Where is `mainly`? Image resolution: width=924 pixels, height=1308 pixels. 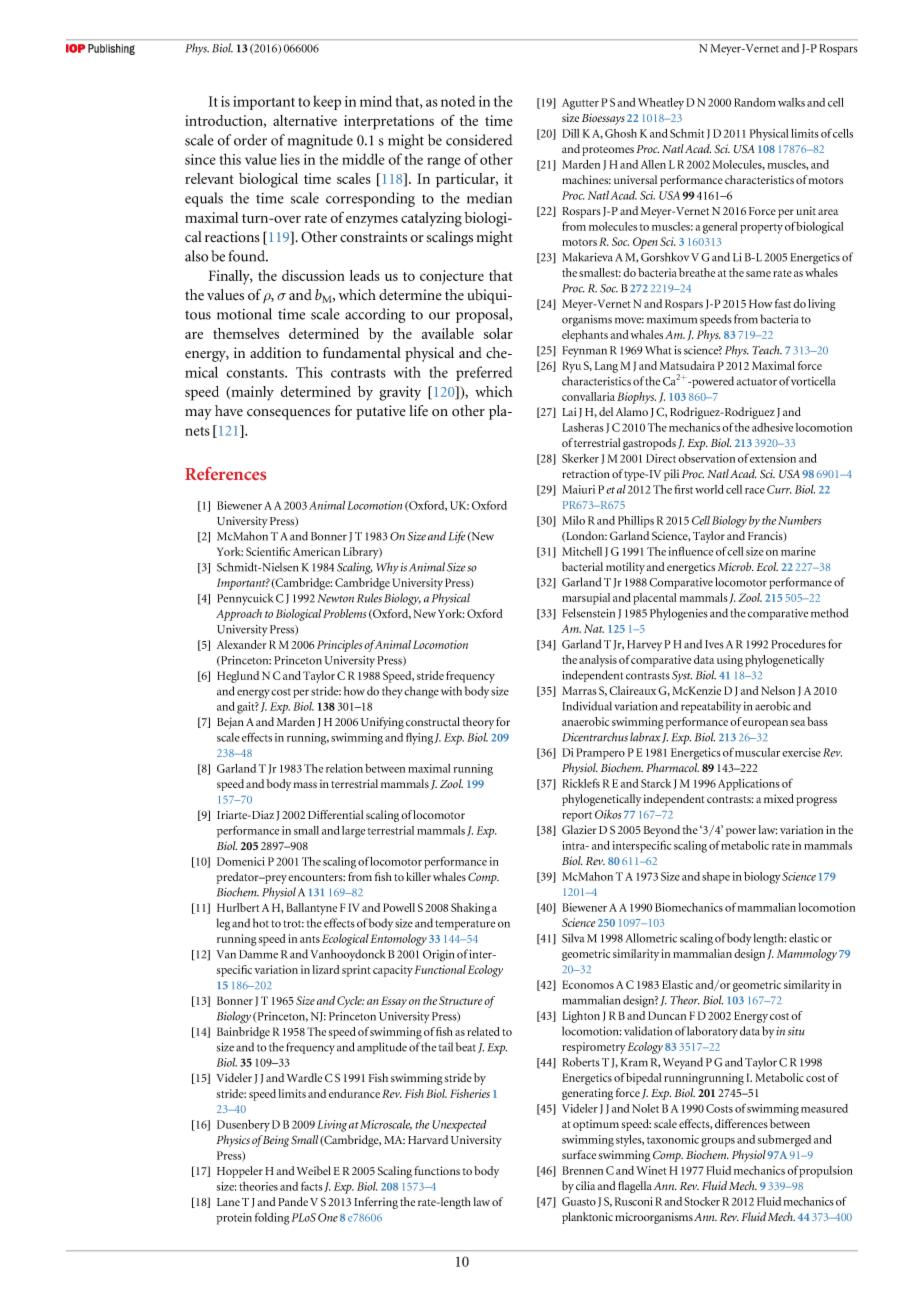 mainly is located at coordinates (251, 393).
